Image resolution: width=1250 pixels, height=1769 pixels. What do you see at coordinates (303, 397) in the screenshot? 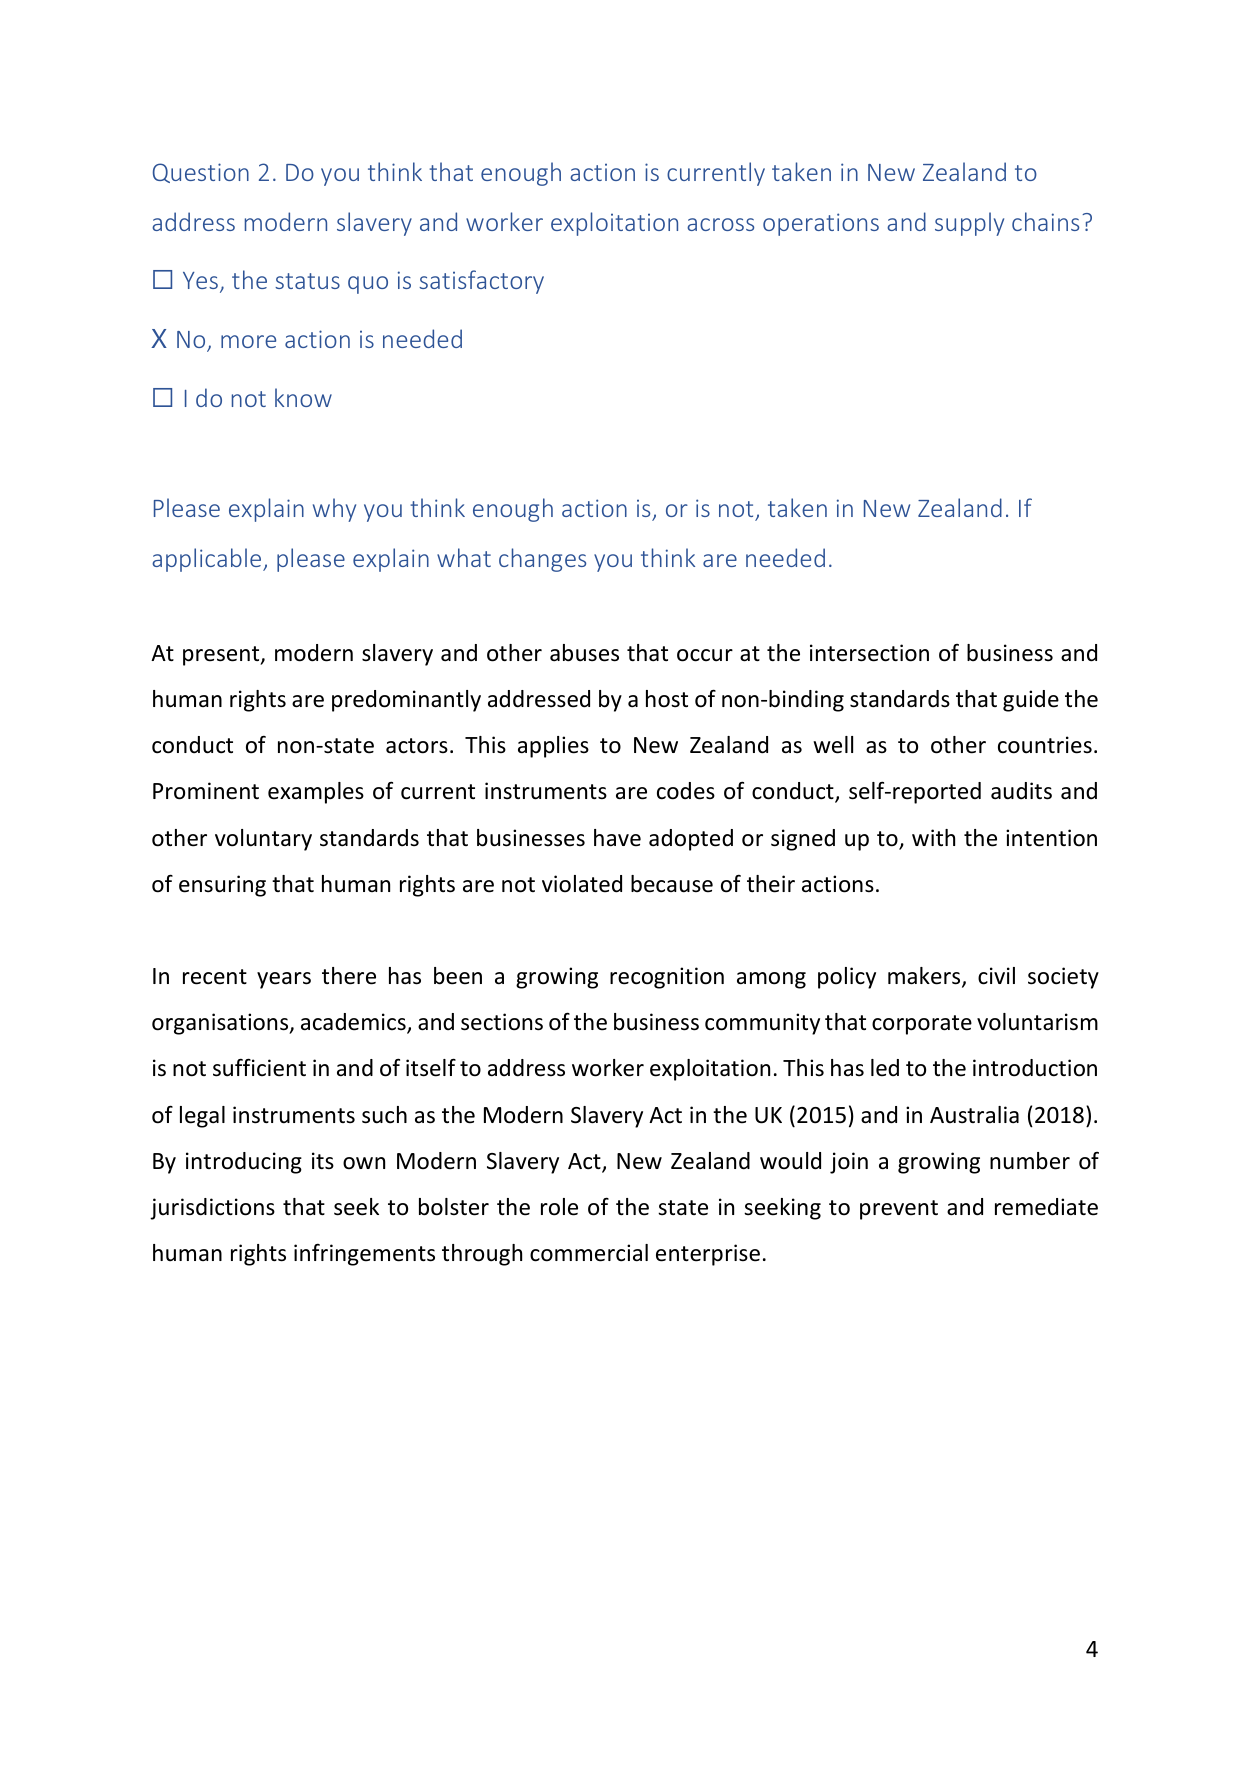
I see `know` at bounding box center [303, 397].
